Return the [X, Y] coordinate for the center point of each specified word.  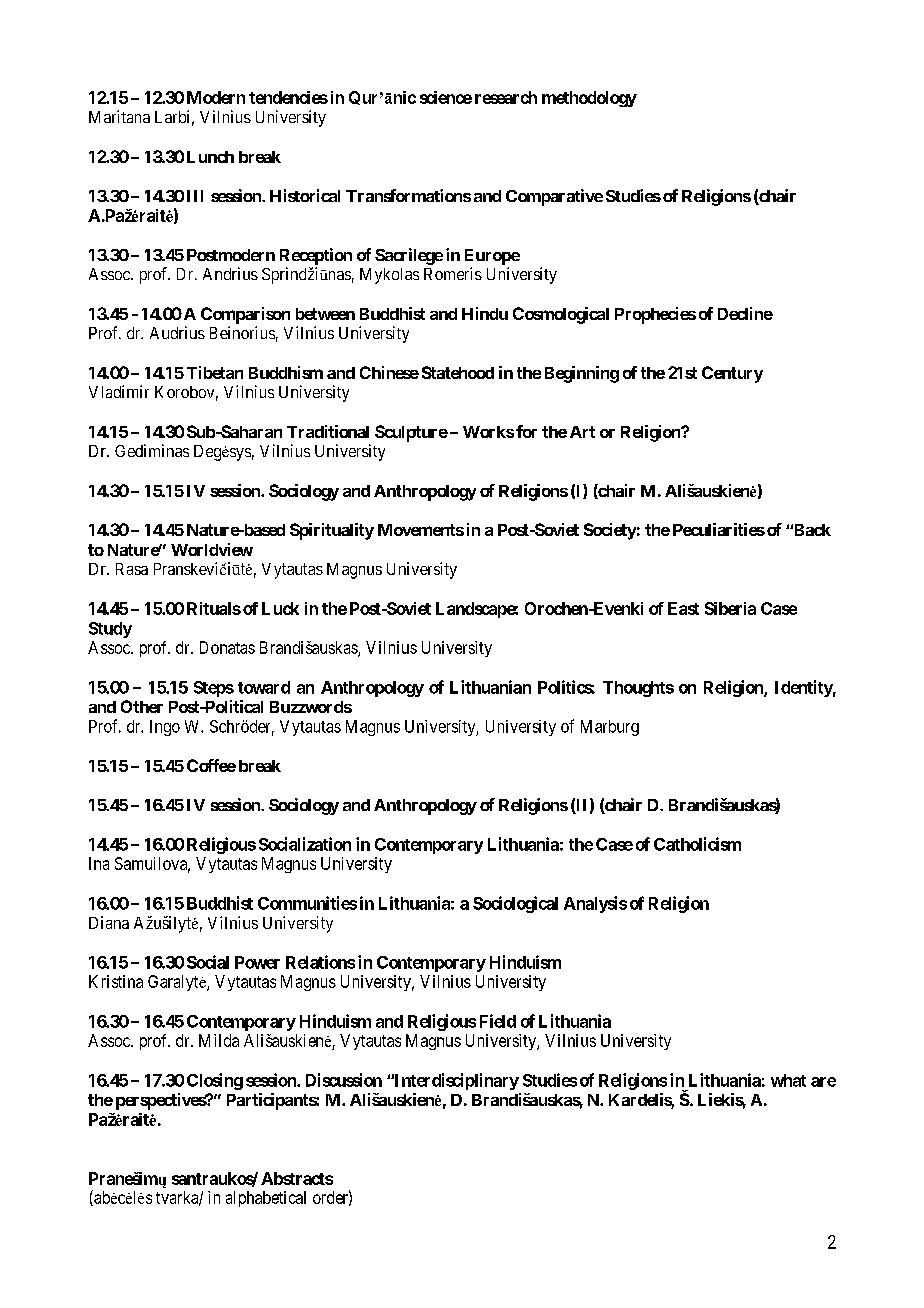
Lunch [210, 157]
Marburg [610, 728]
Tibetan [215, 372]
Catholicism [697, 844]
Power [257, 962]
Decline [745, 313]
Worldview [212, 549]
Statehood [458, 372]
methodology [589, 99]
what [788, 1080]
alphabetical [266, 1199]
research [506, 97]
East [683, 608]
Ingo [165, 728]
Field [498, 1021]
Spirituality [332, 531]
